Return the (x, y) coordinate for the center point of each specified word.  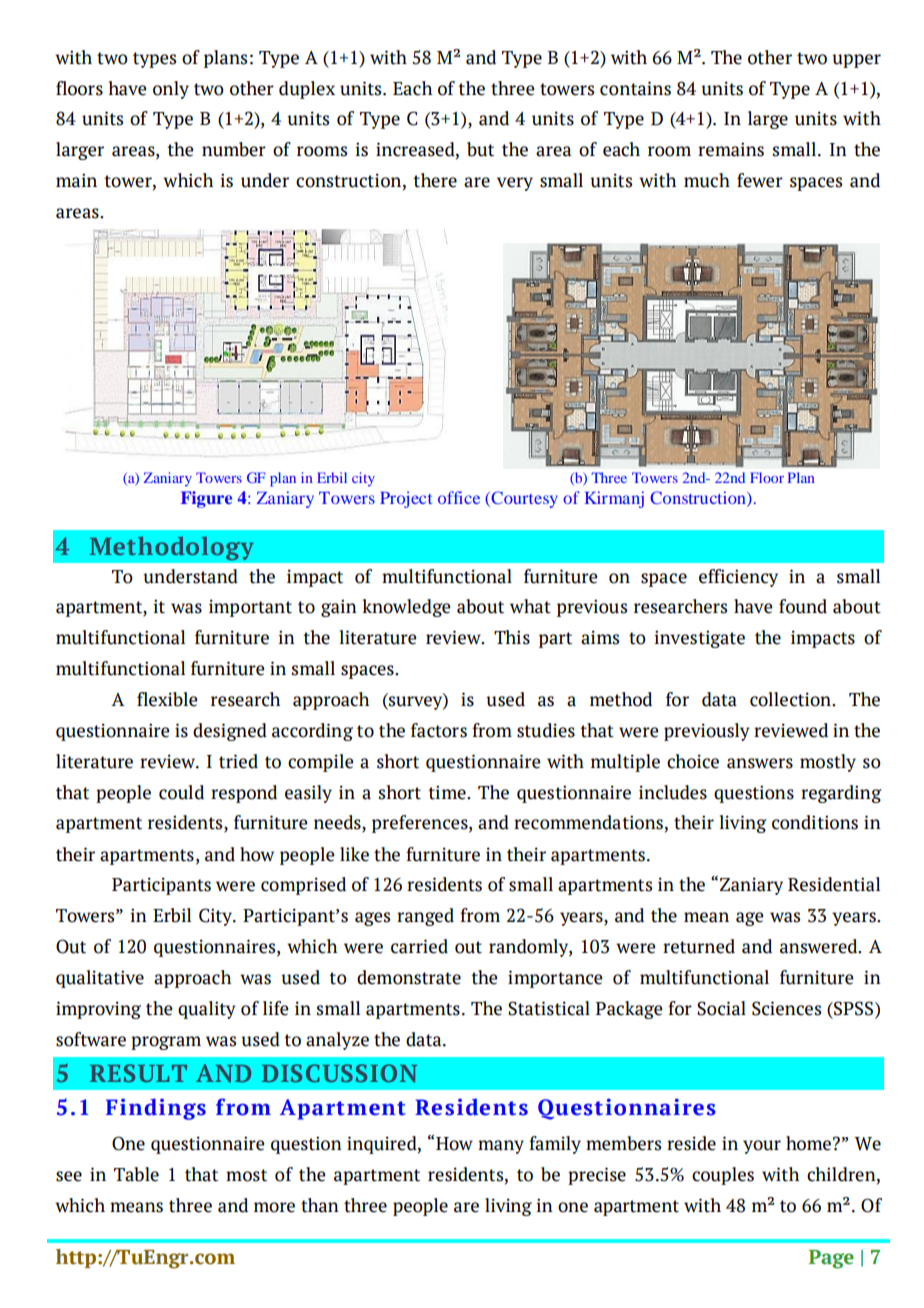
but (480, 149)
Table (136, 1174)
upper (856, 61)
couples (723, 1176)
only (171, 90)
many (501, 1147)
